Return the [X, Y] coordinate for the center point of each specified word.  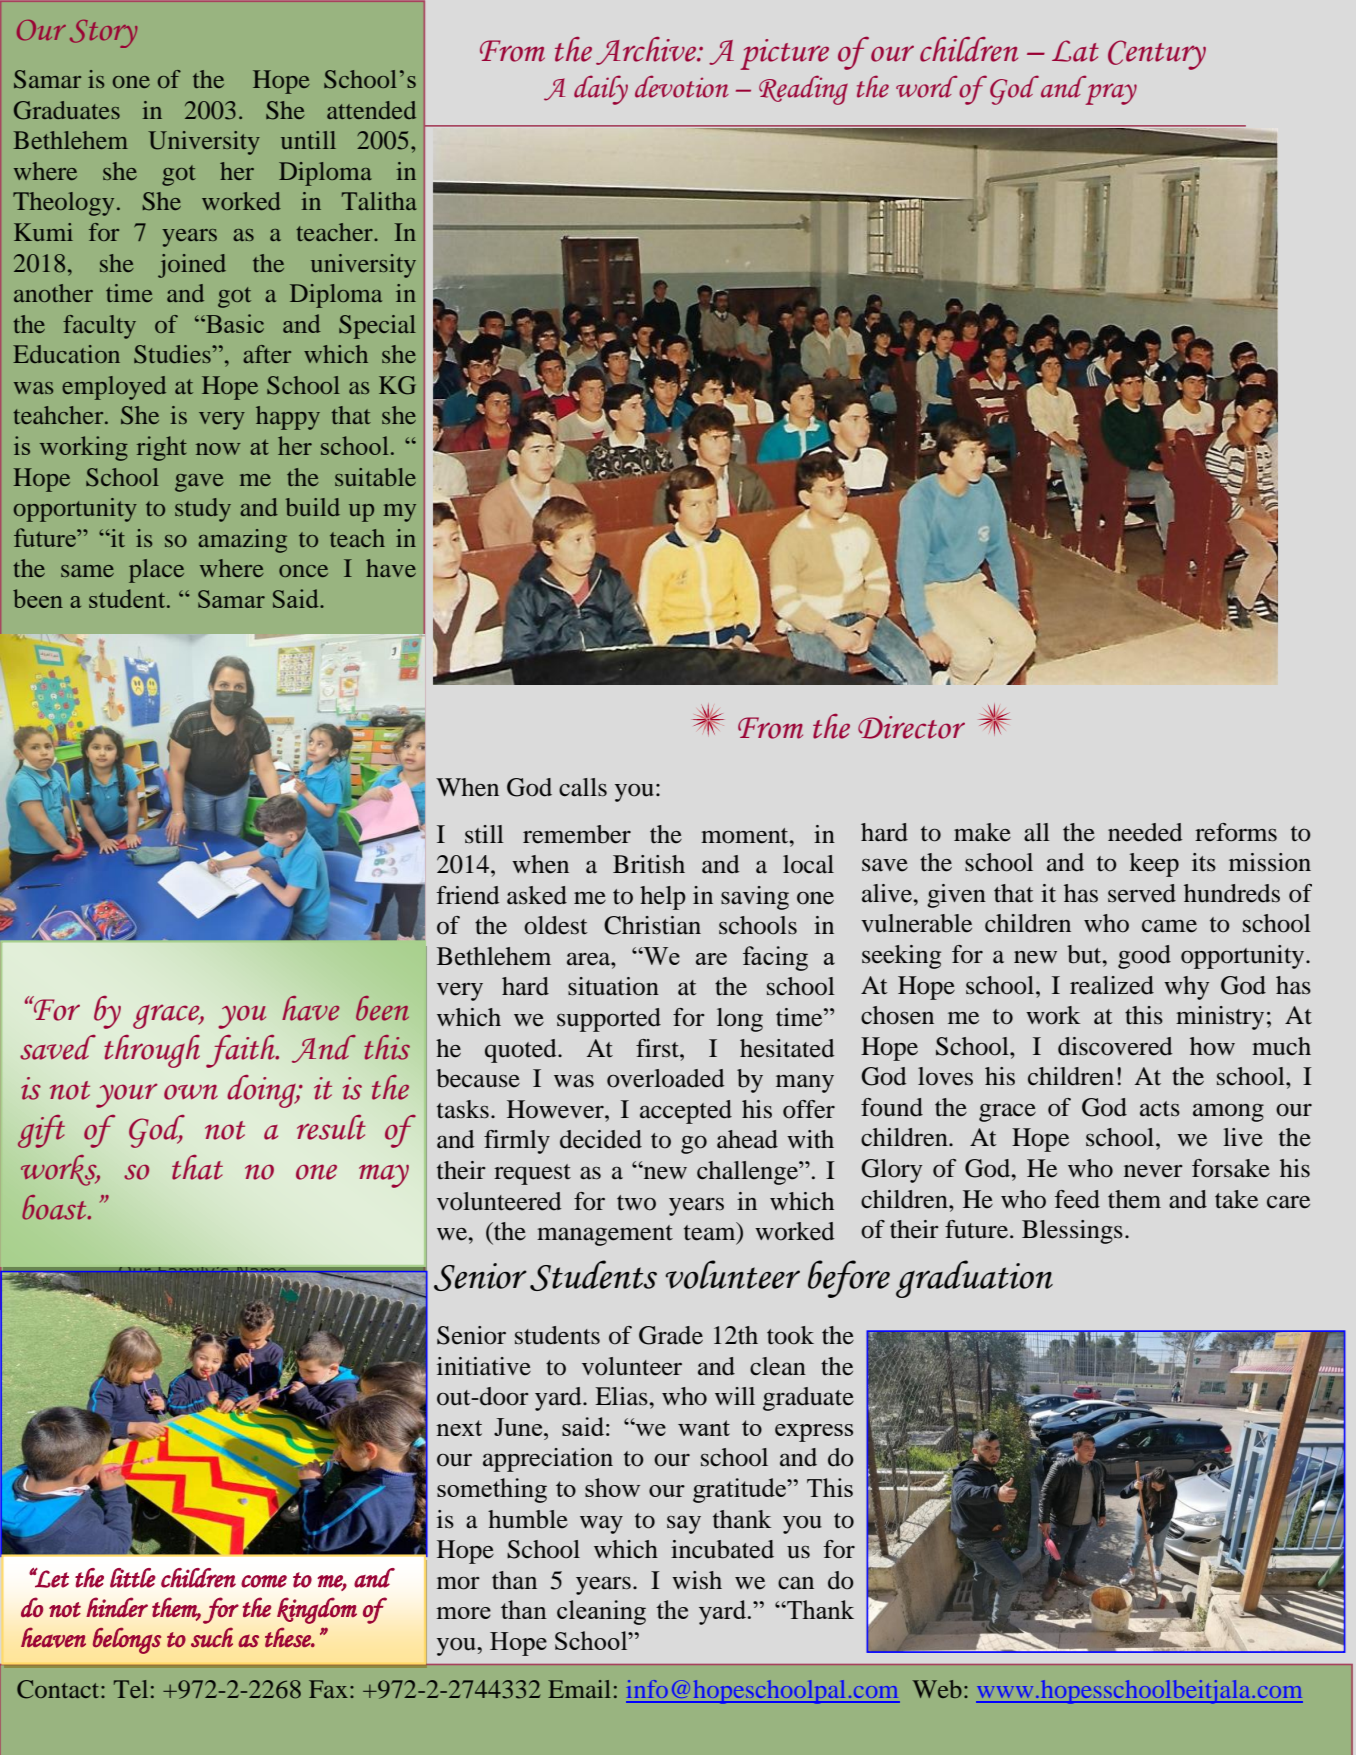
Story [103, 34]
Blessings [1072, 1232]
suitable [375, 477]
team [711, 1232]
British [649, 864]
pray [1111, 94]
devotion [682, 86]
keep [1154, 865]
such [212, 1638]
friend [468, 895]
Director [911, 727]
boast [55, 1207]
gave [199, 483]
